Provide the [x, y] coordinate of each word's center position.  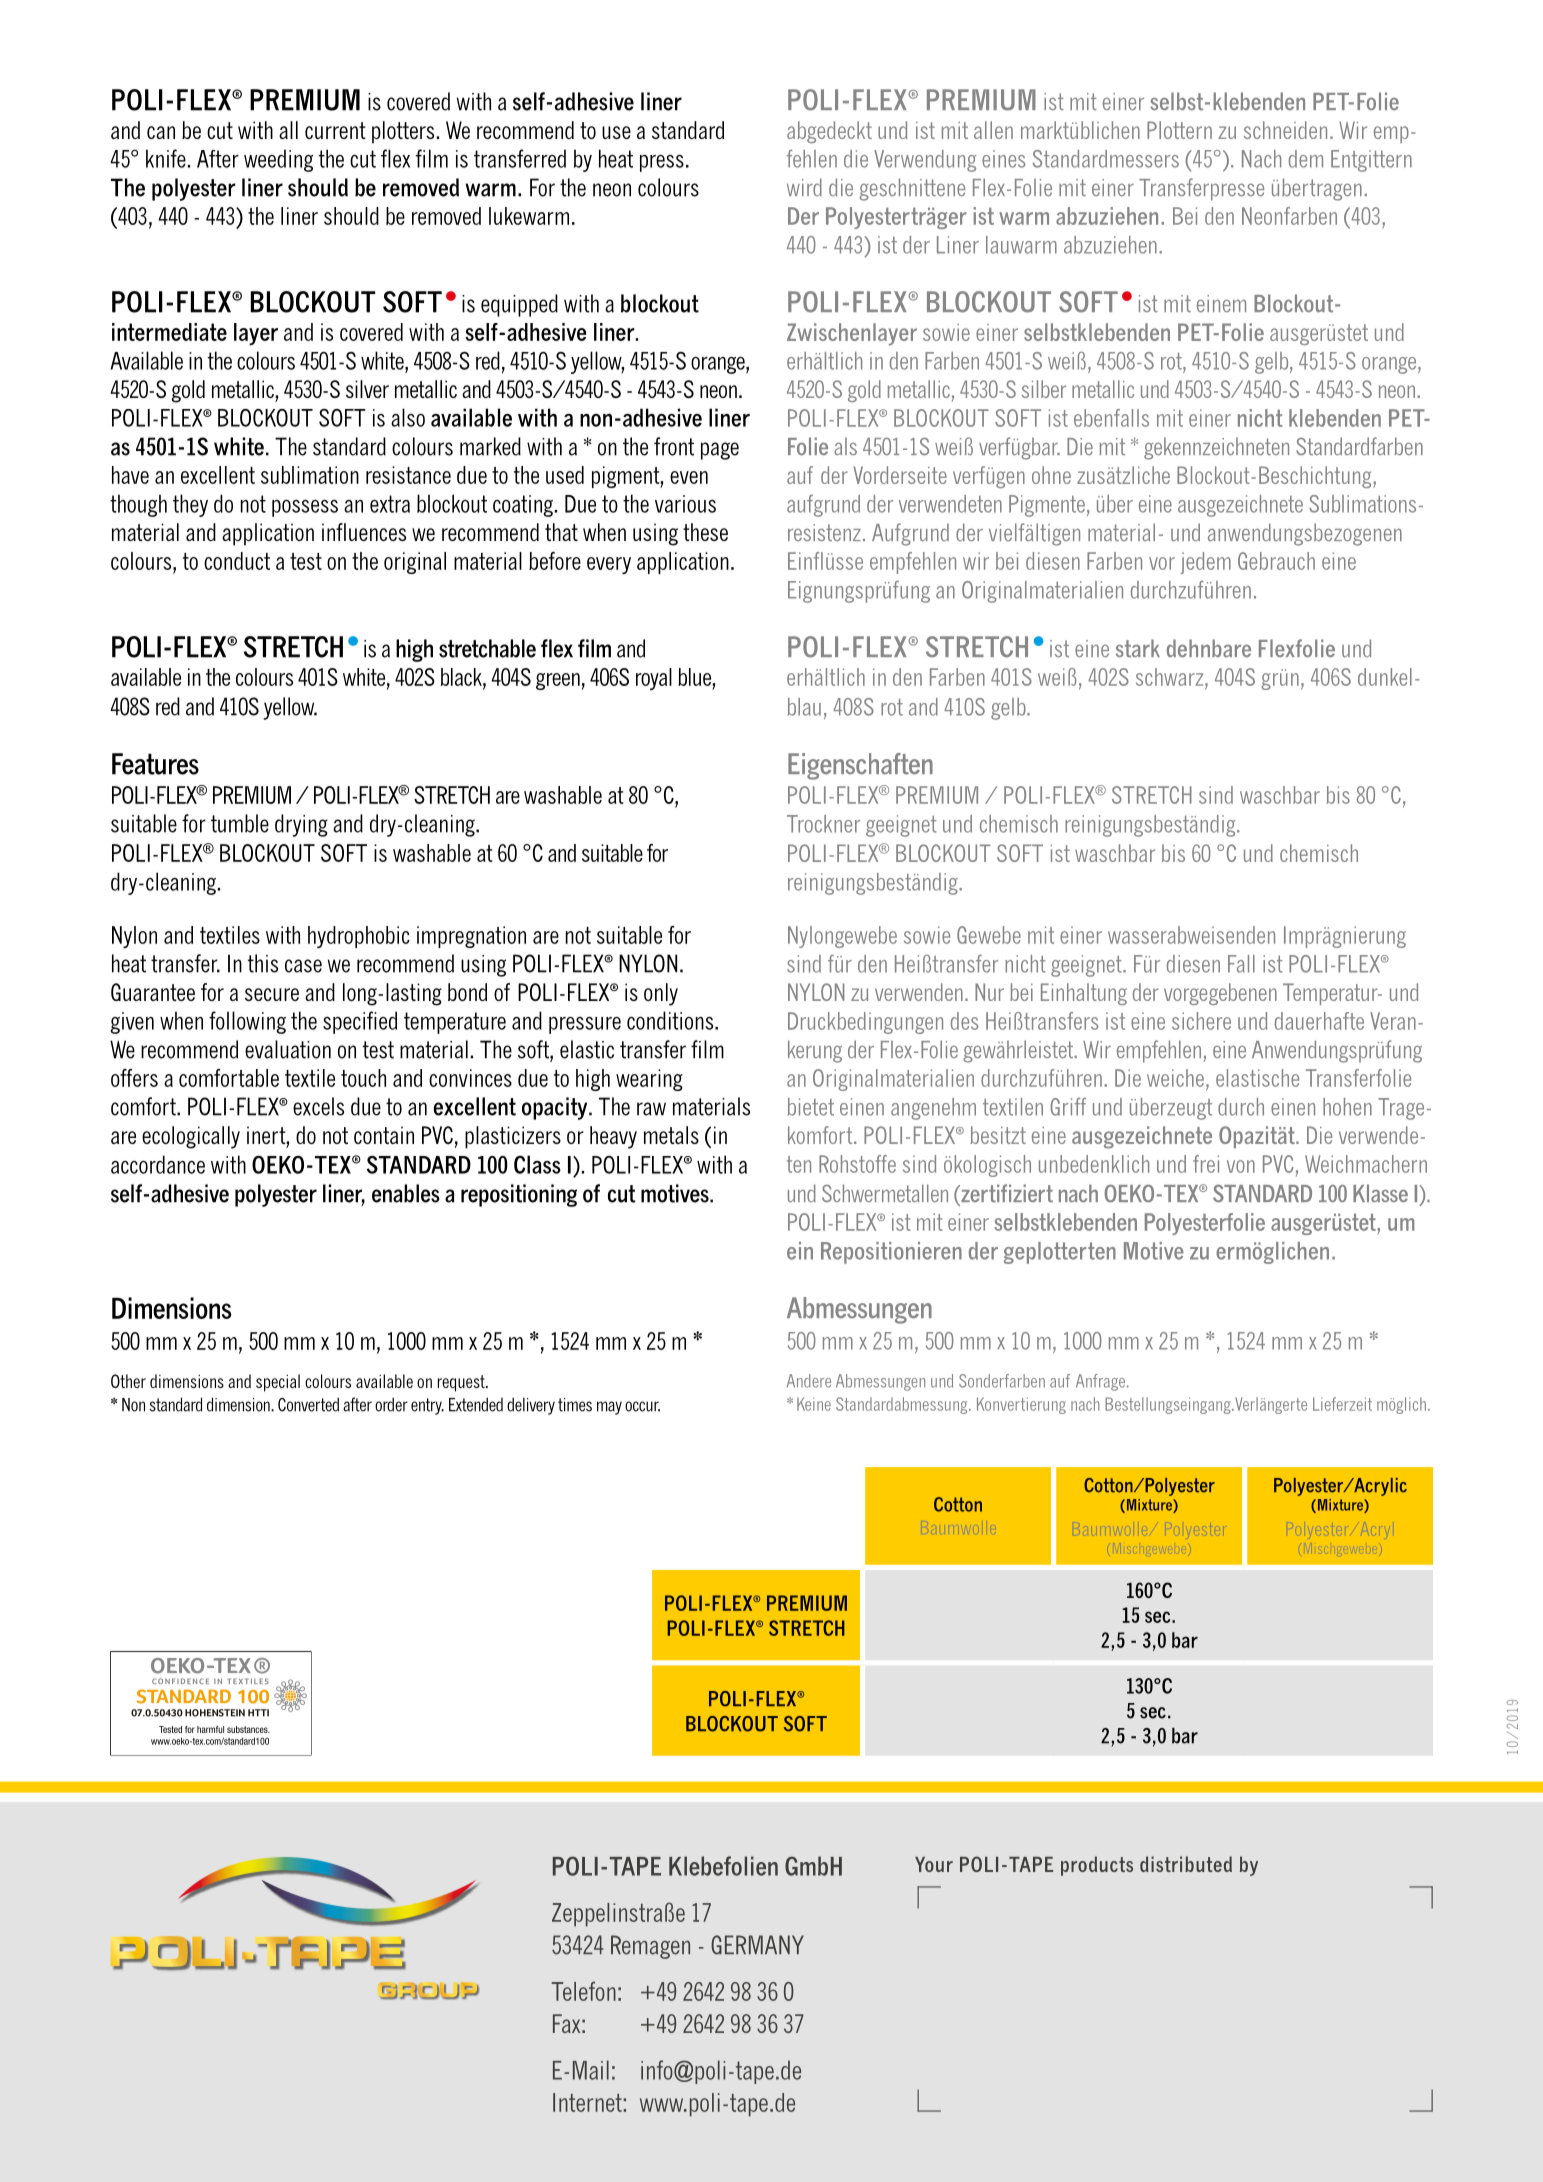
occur [642, 1406]
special [278, 1383]
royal [654, 679]
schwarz [1171, 677]
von [1241, 1166]
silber [1044, 389]
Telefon [583, 1991]
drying [301, 825]
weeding [278, 160]
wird [804, 187]
